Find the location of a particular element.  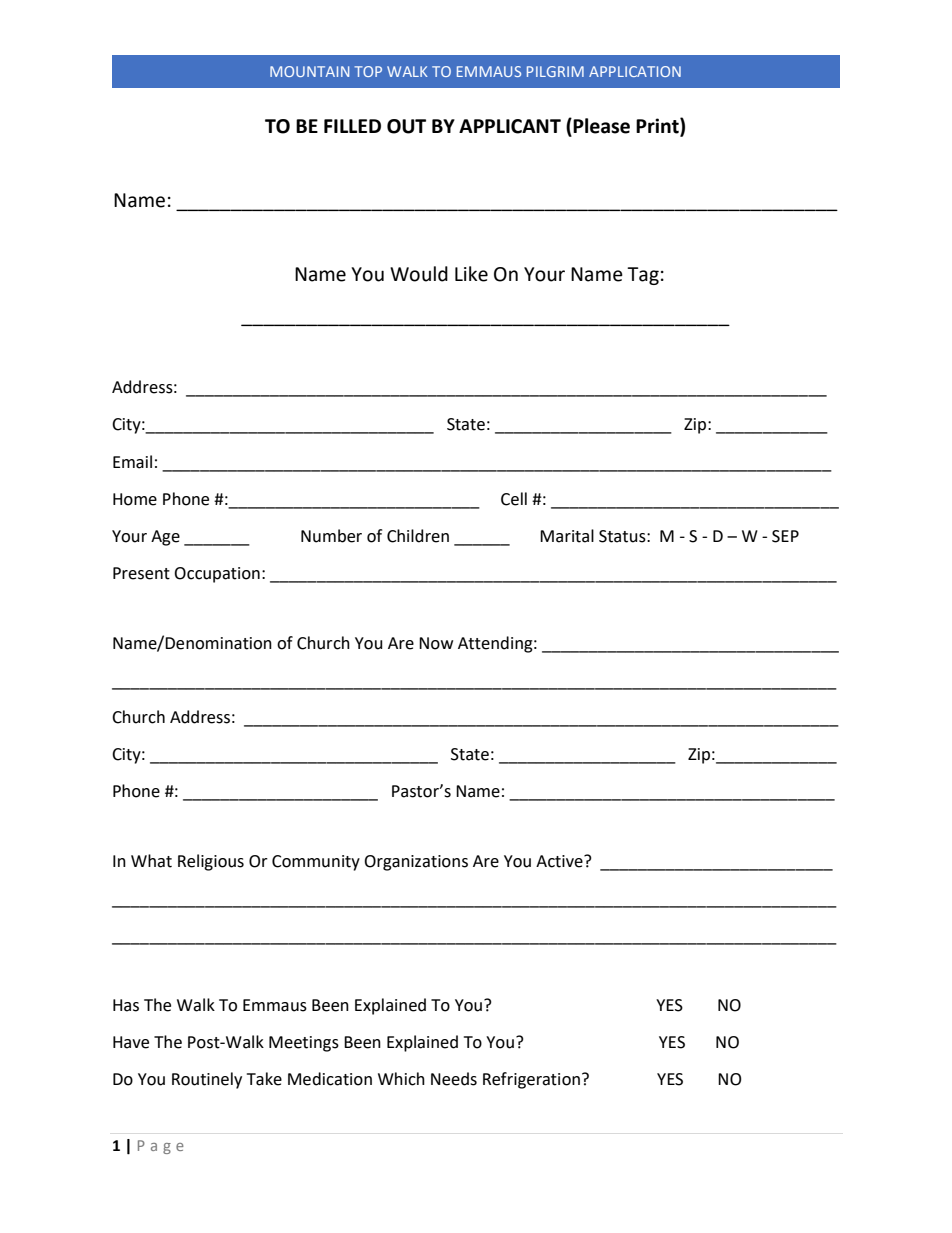

Children is located at coordinates (418, 536).
